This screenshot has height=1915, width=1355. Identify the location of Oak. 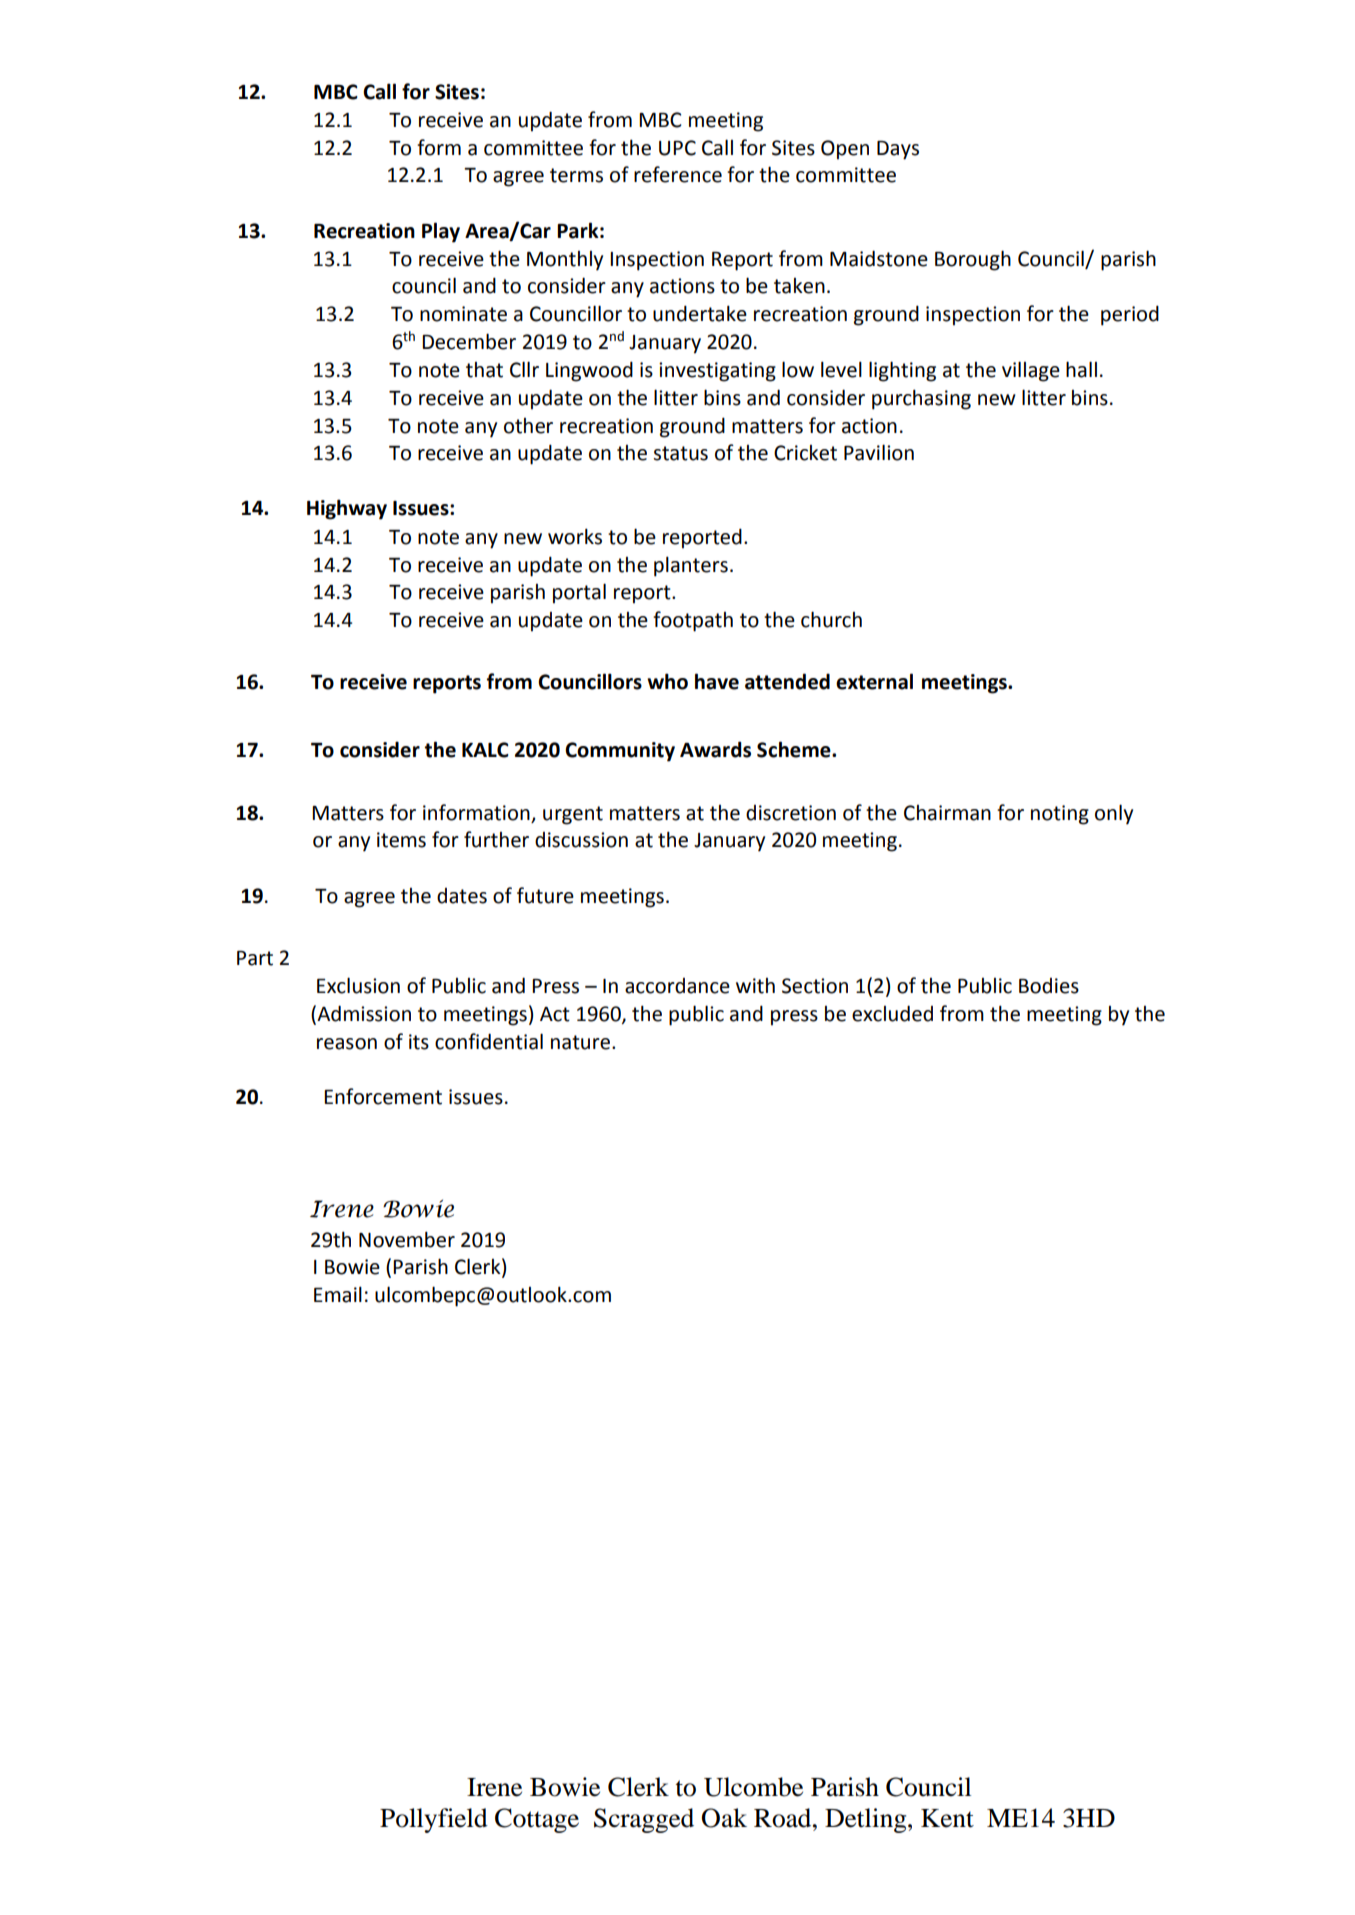
(724, 1818).
